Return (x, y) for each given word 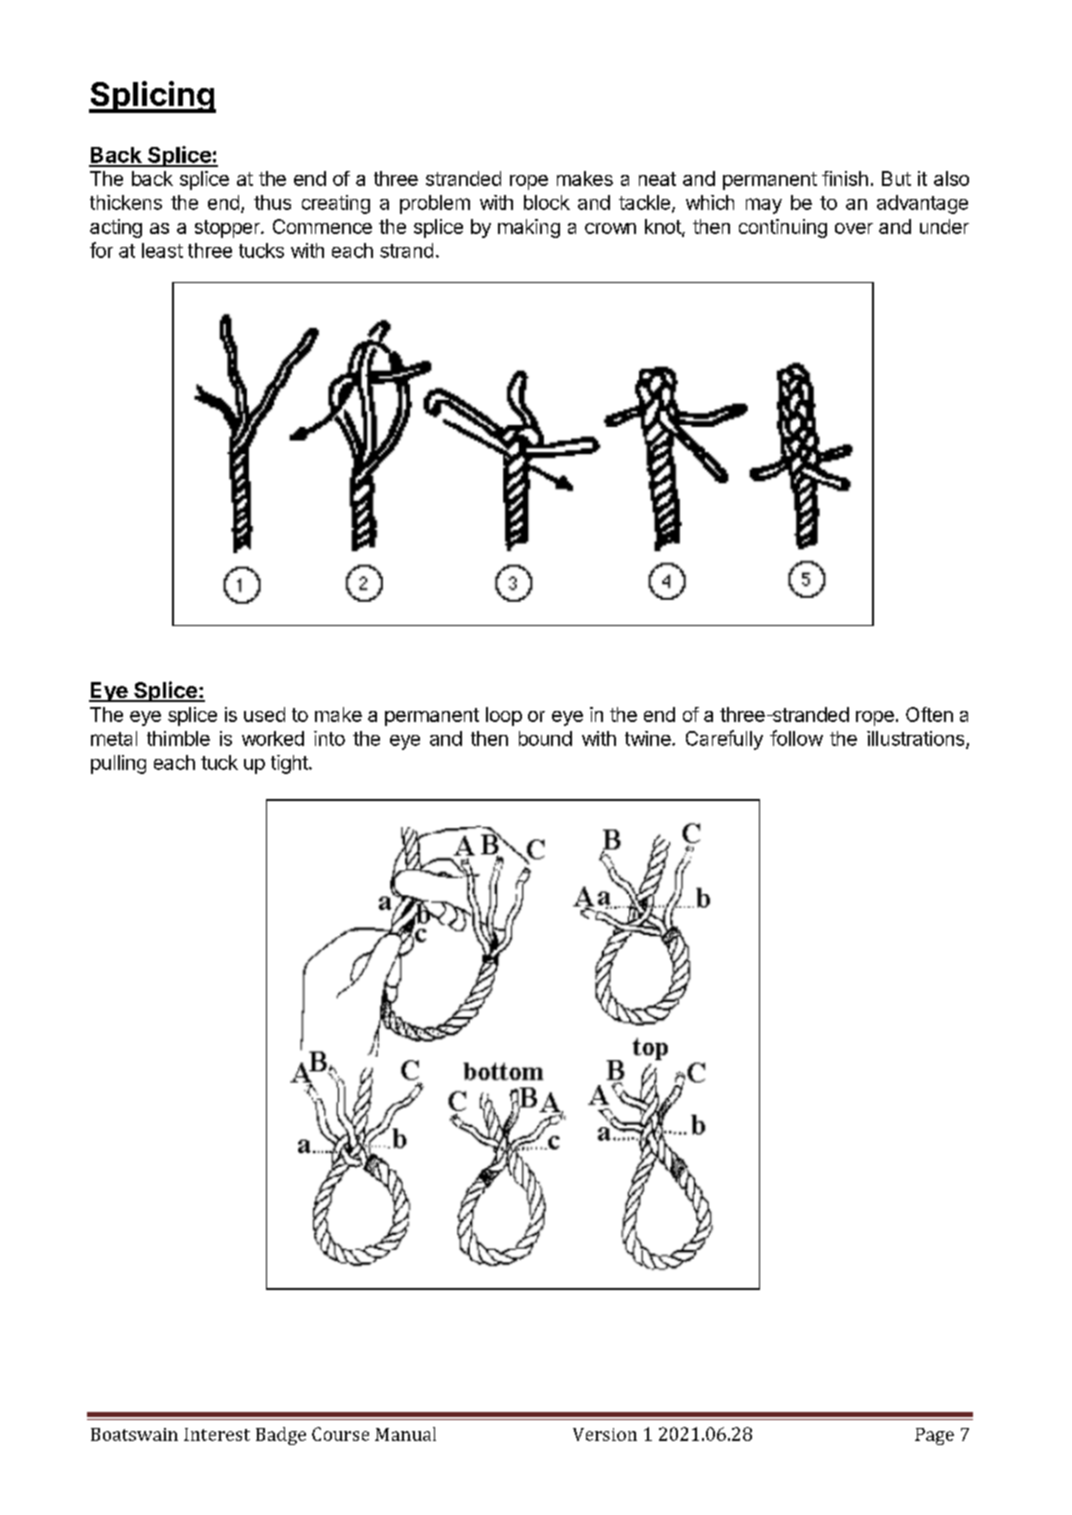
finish (845, 178)
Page (934, 1436)
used (264, 714)
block (547, 202)
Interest (217, 1434)
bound (545, 738)
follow (796, 738)
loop (504, 716)
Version (605, 1434)
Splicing (152, 97)
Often (929, 714)
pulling (118, 764)
